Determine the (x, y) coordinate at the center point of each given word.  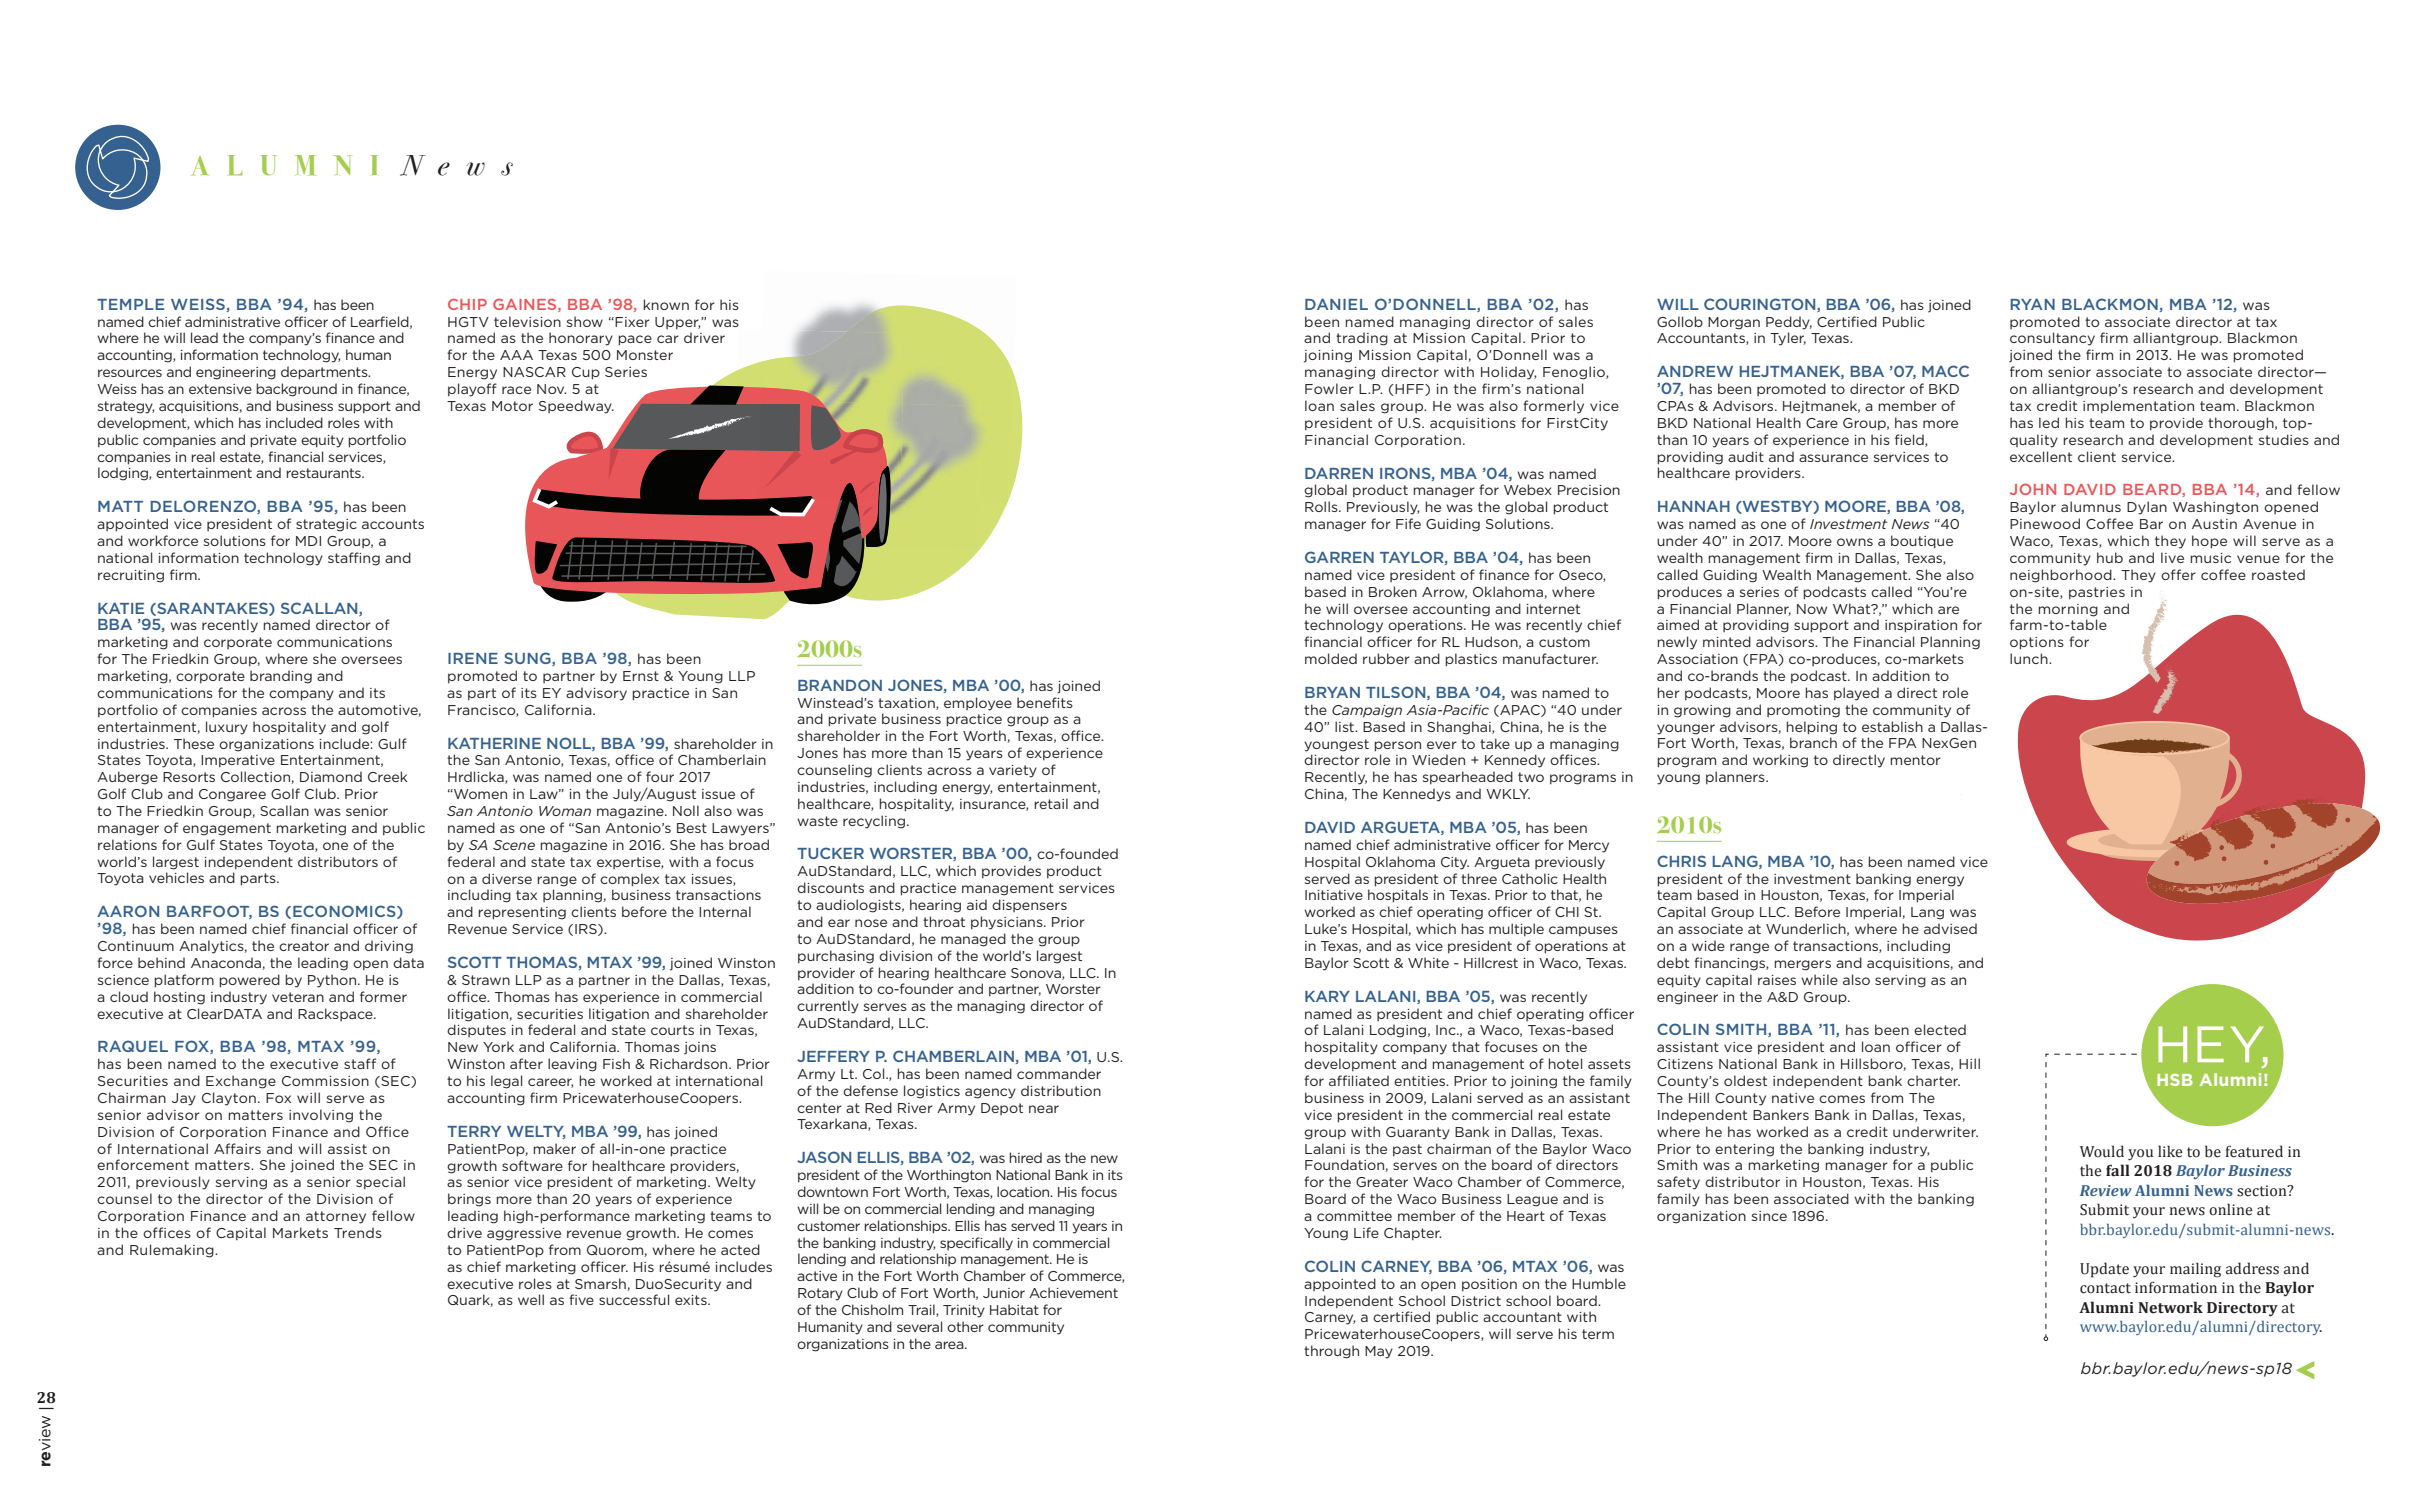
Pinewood (2045, 523)
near (1044, 1109)
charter (1933, 1080)
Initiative (1334, 895)
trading (1362, 339)
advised (1950, 928)
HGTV (468, 322)
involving (321, 1116)
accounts (393, 524)
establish (1892, 726)
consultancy (2052, 339)
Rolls (1322, 506)
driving (389, 947)
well (531, 1299)
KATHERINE (494, 743)
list (1345, 726)
